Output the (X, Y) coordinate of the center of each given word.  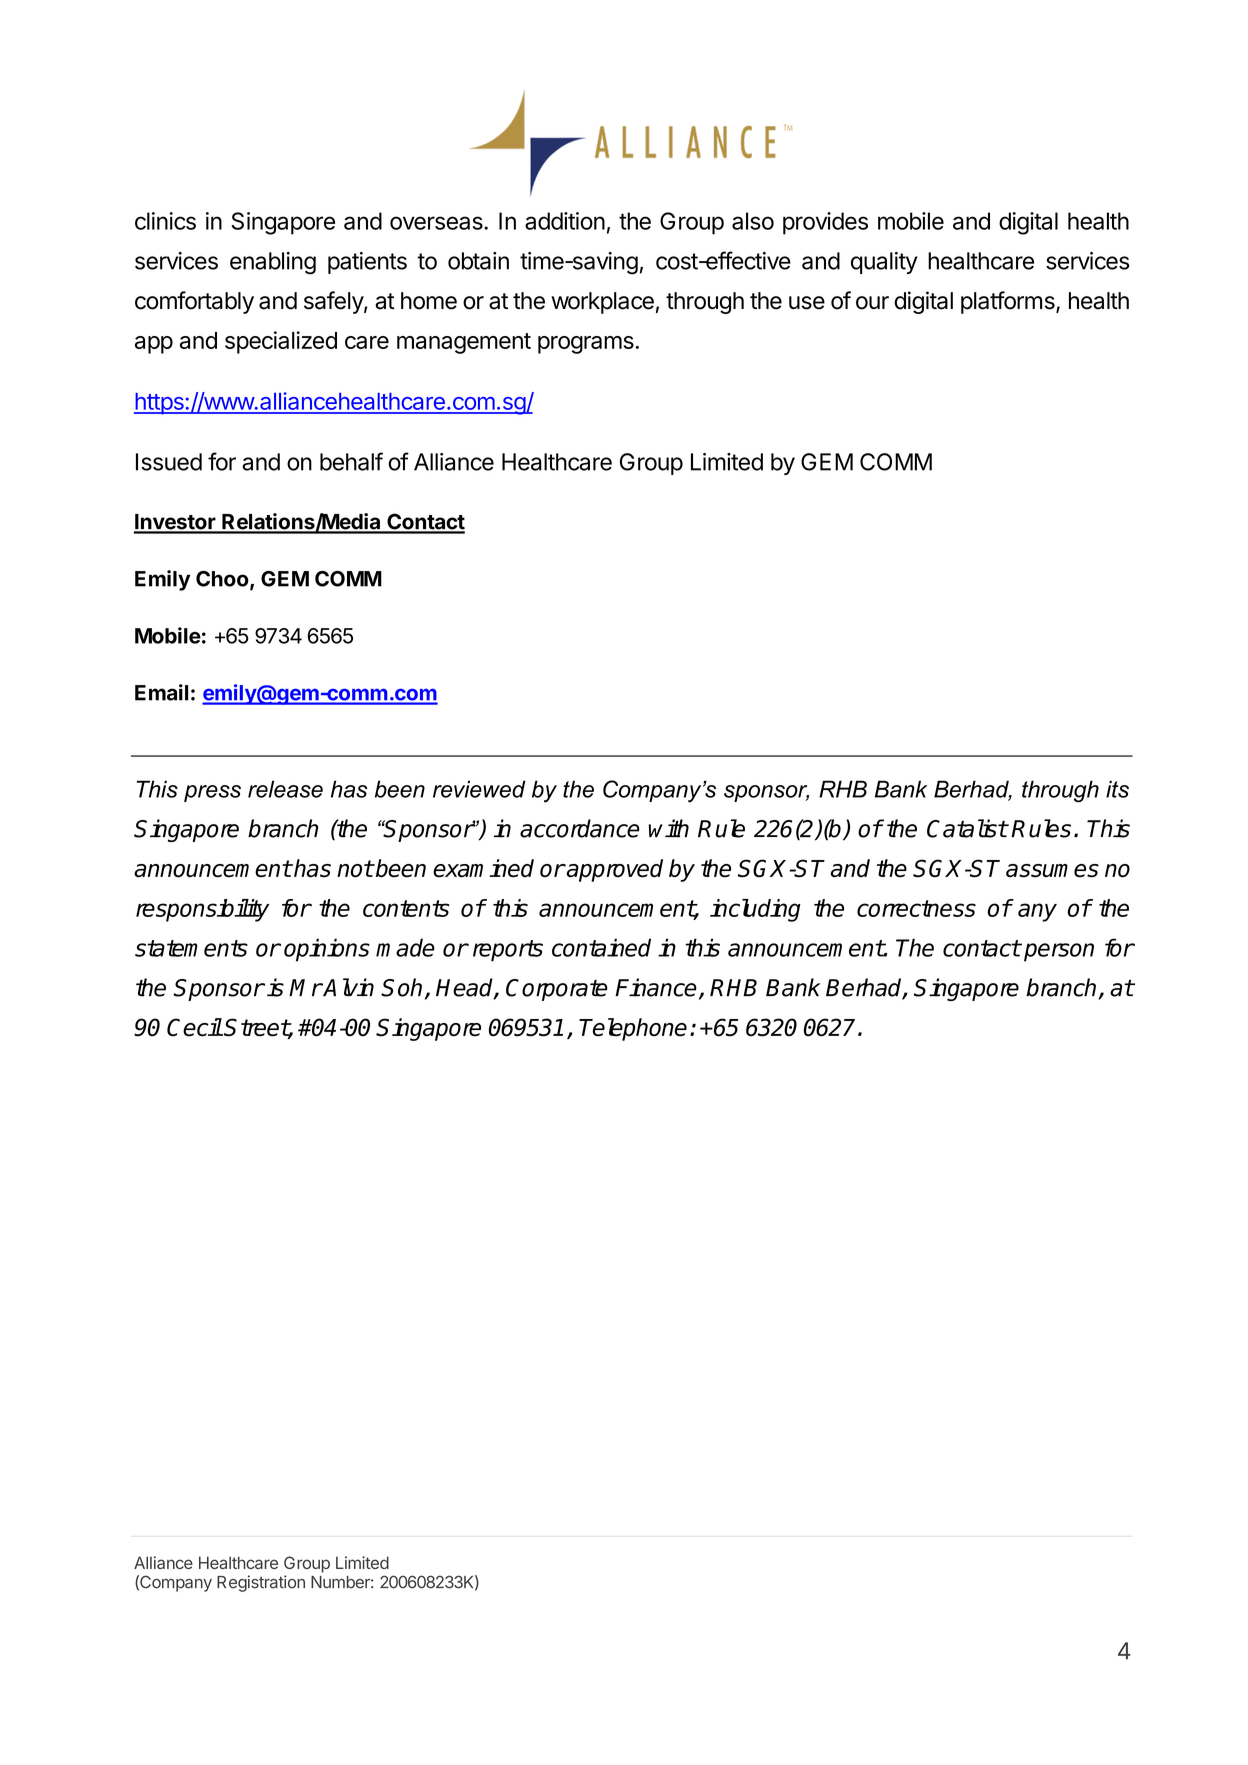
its (1117, 789)
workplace (602, 303)
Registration (261, 1583)
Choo (223, 580)
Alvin (348, 987)
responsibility (202, 910)
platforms (1009, 302)
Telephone (633, 1029)
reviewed (479, 789)
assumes (1052, 871)
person (1059, 952)
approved (614, 870)
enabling (273, 263)
